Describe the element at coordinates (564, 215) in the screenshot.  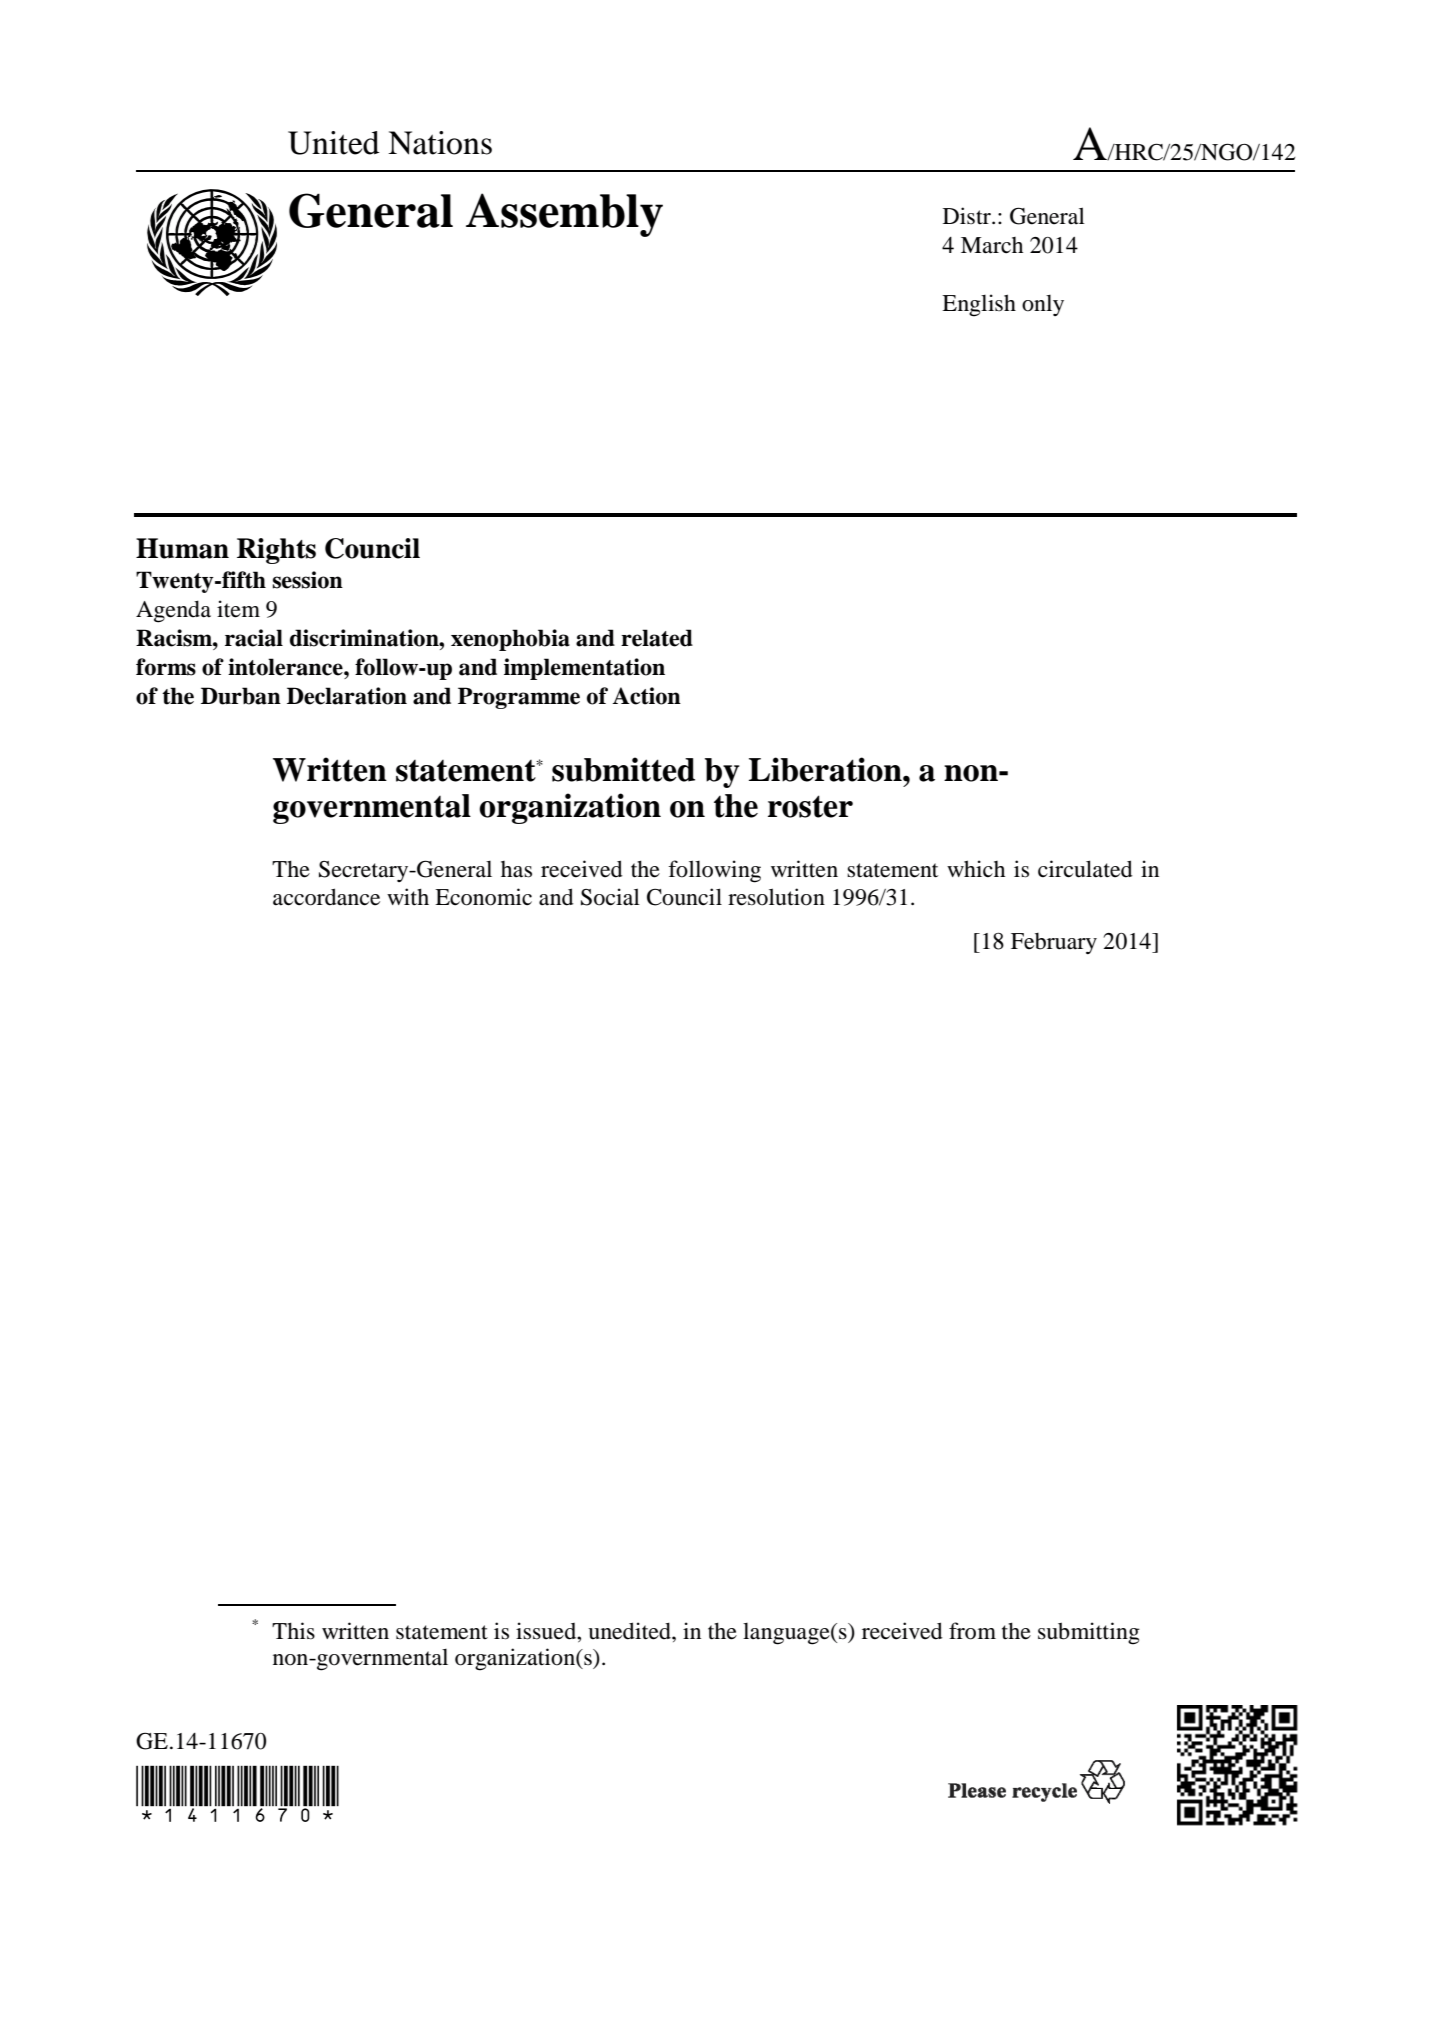
I see `Assembly` at that location.
